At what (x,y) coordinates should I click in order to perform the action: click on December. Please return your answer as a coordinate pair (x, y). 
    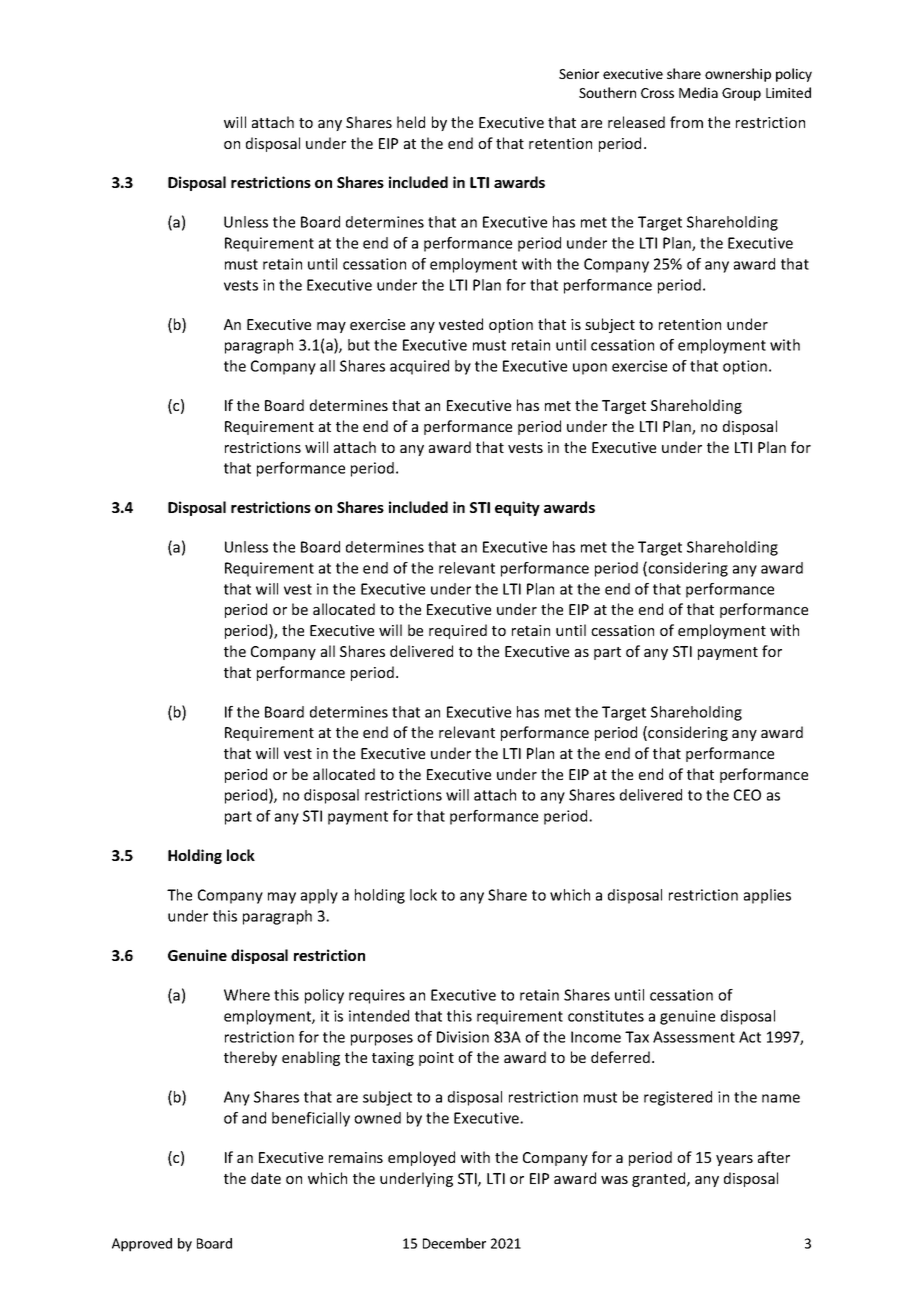
    Looking at the image, I should click on (454, 1243).
